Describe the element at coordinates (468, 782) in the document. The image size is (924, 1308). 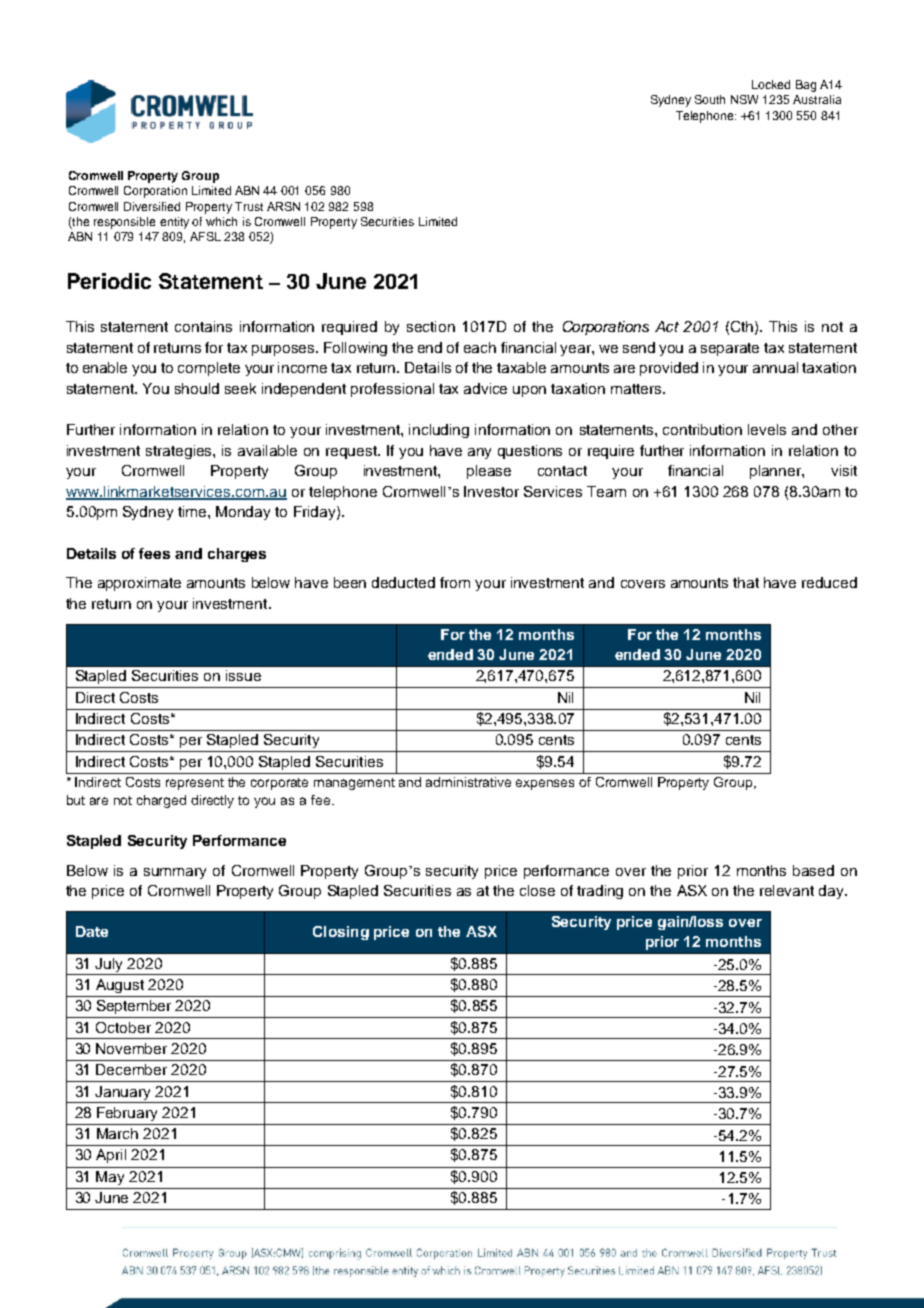
I see `administrative` at that location.
